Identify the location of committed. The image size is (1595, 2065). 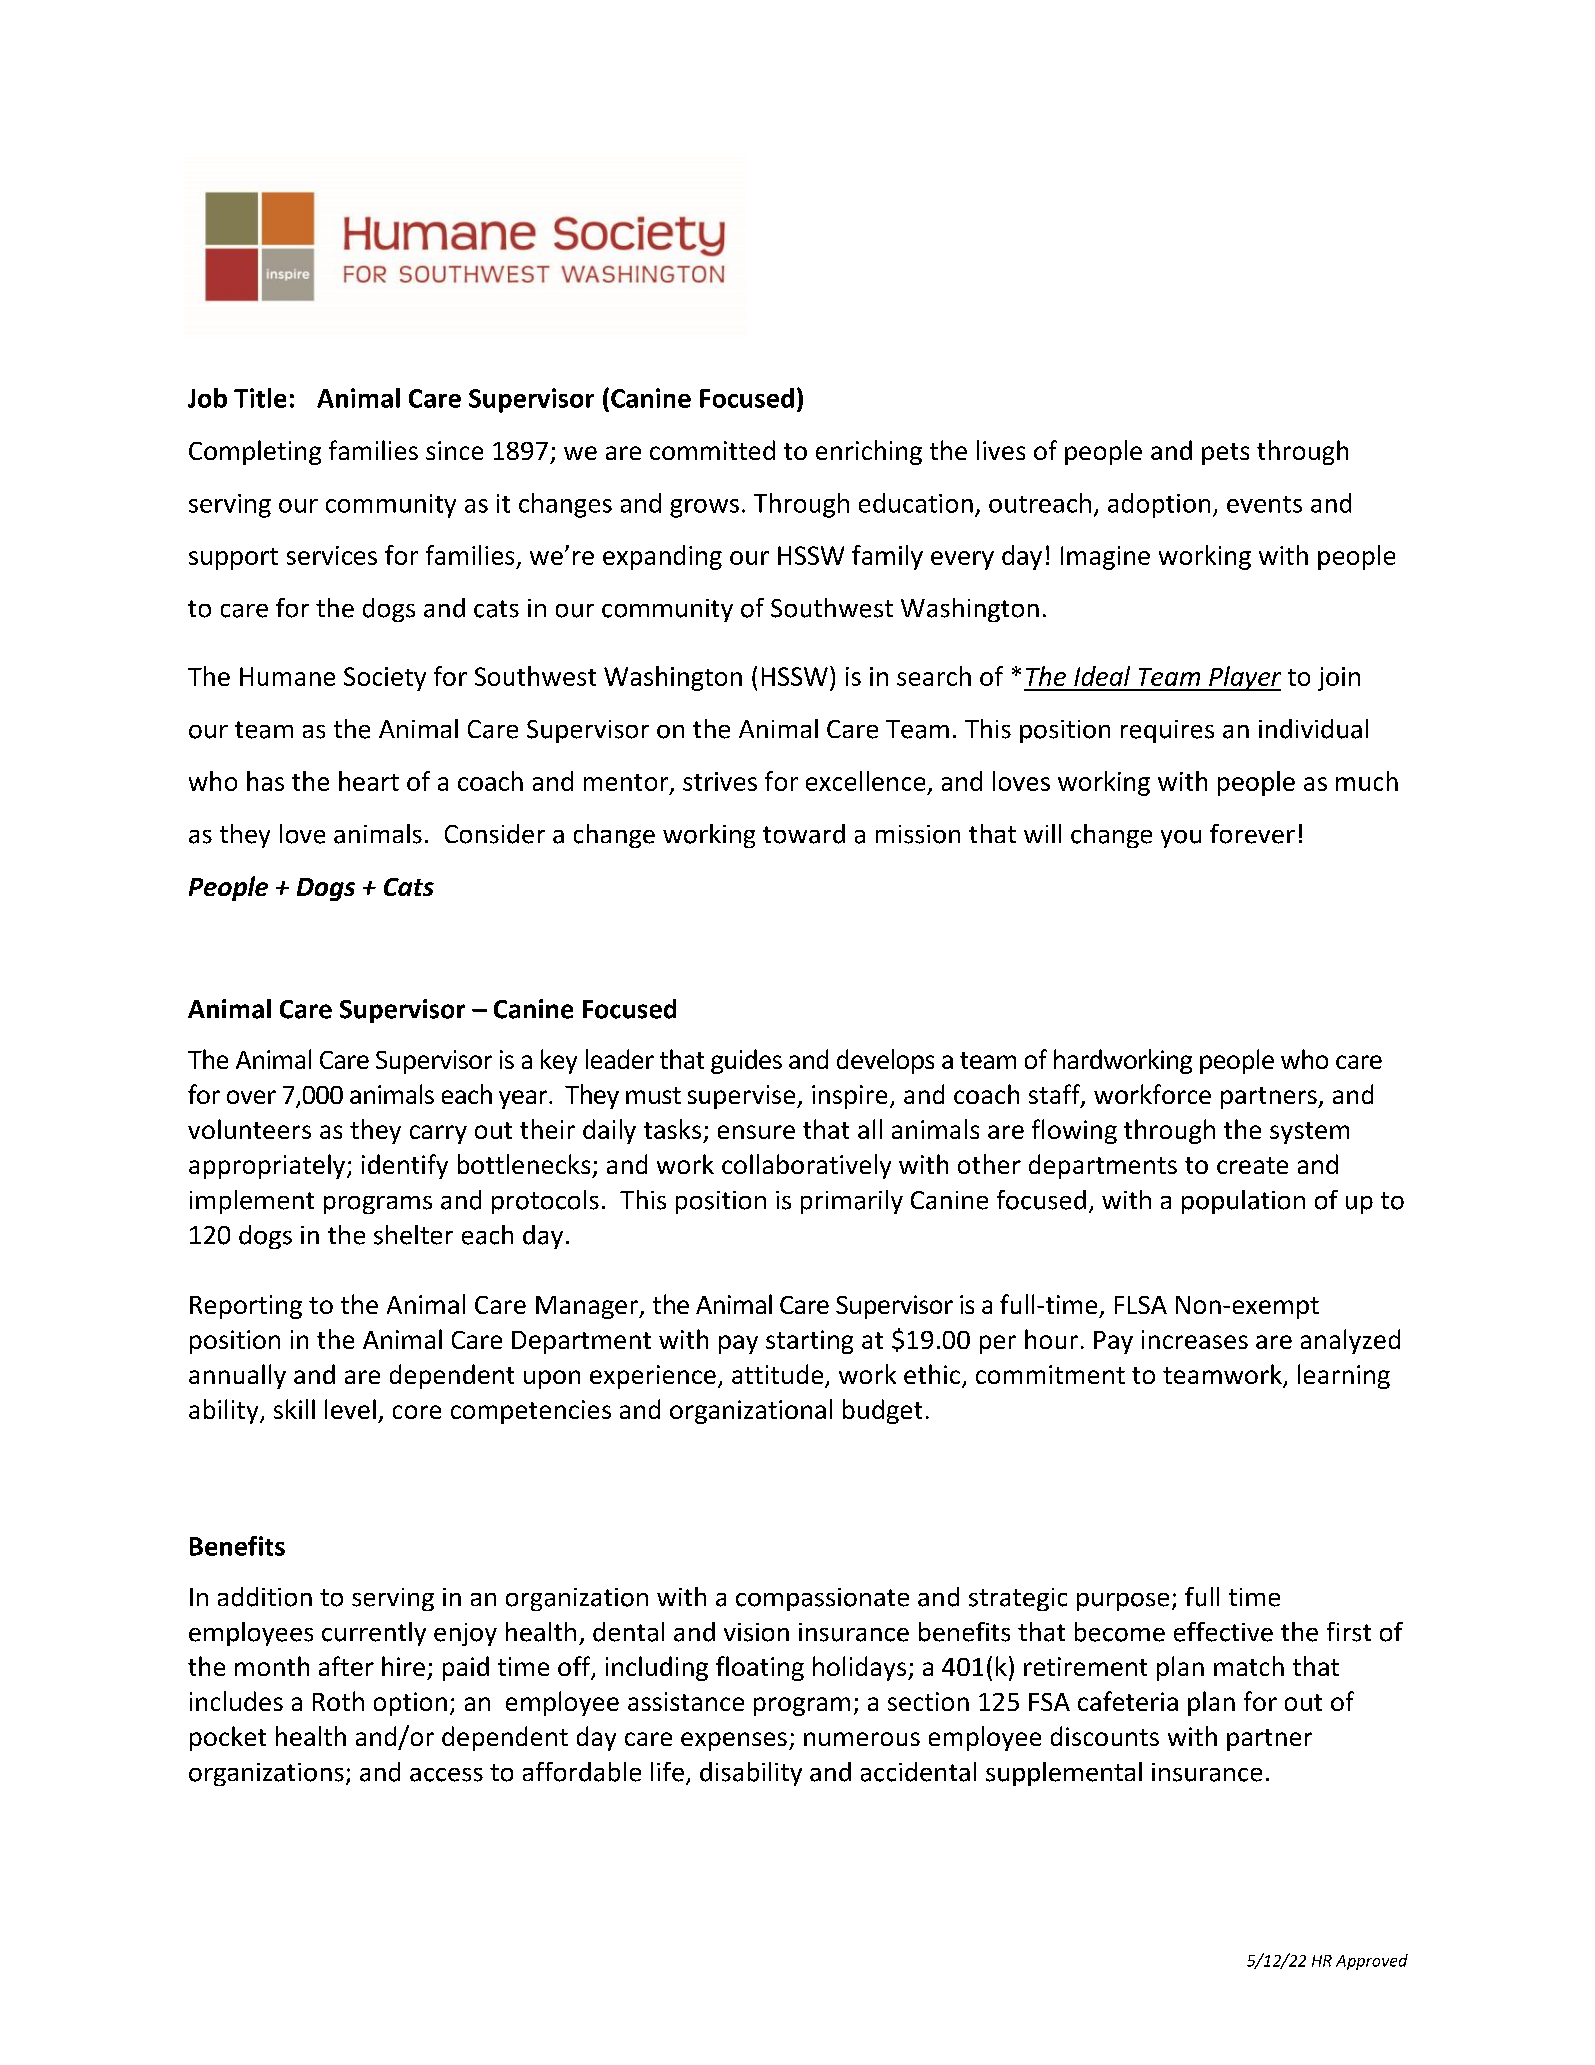
(712, 450).
